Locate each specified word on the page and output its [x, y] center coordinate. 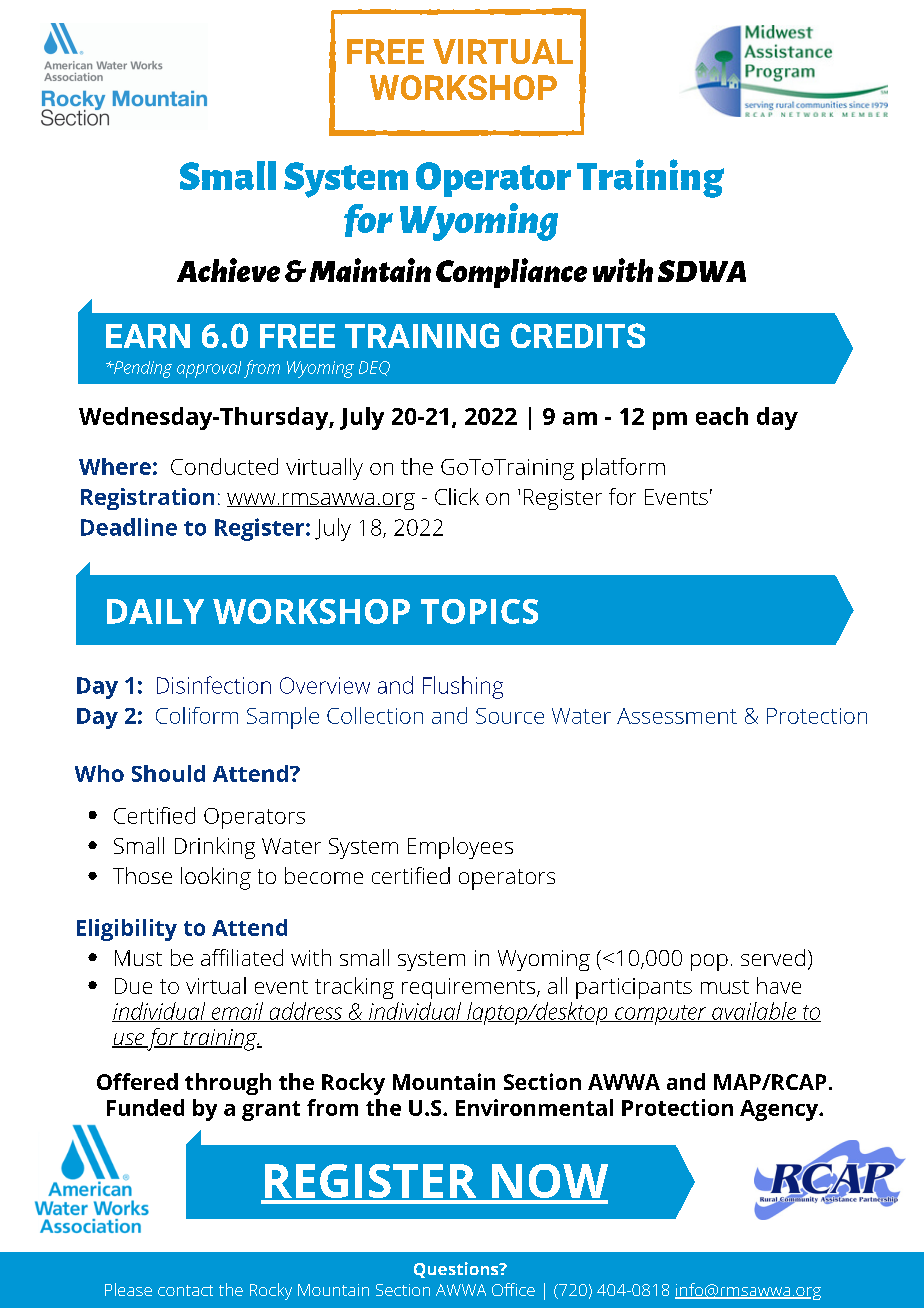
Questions [457, 1270]
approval [209, 369]
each [722, 416]
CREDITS [578, 335]
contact [185, 1290]
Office [513, 1289]
